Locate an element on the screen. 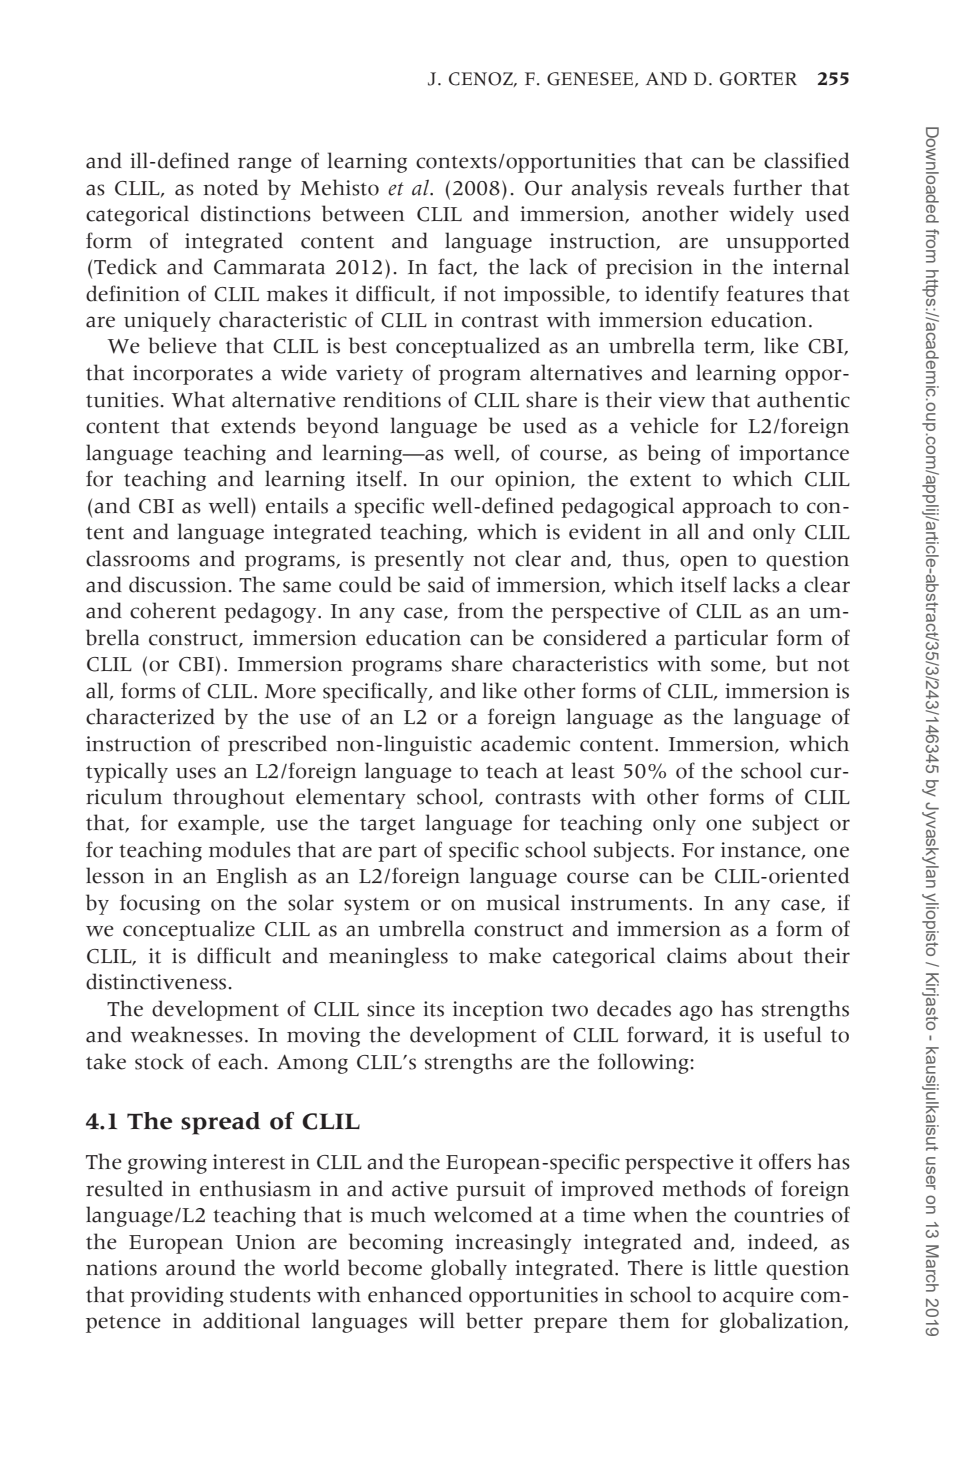 The width and height of the screenshot is (975, 1463). approach is located at coordinates (726, 507).
